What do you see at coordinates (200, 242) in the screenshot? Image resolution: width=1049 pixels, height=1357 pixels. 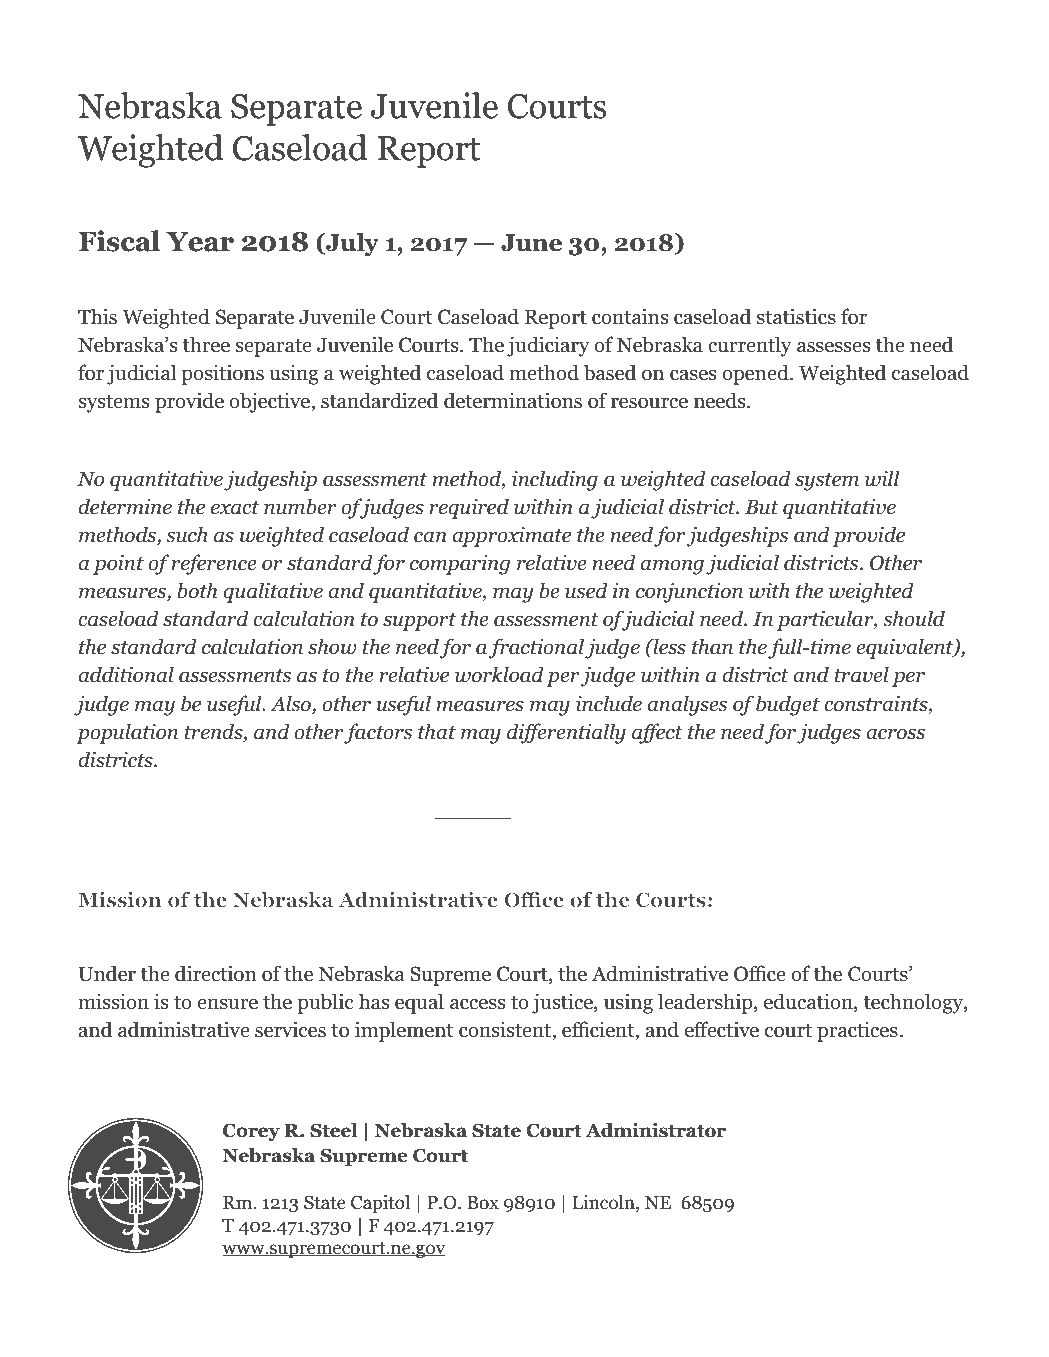 I see `Year` at bounding box center [200, 242].
